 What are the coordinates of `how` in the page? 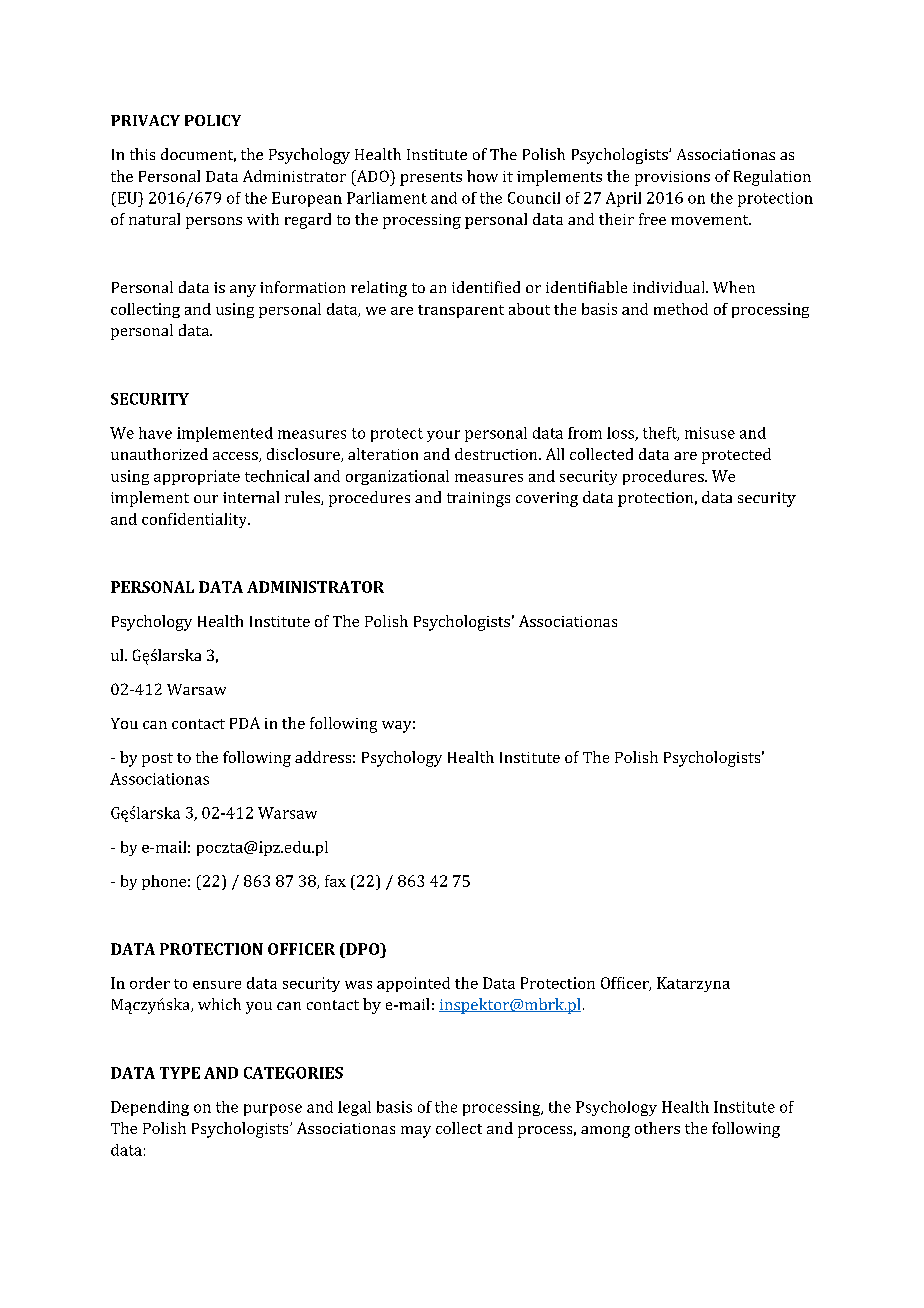 It's located at (482, 176).
